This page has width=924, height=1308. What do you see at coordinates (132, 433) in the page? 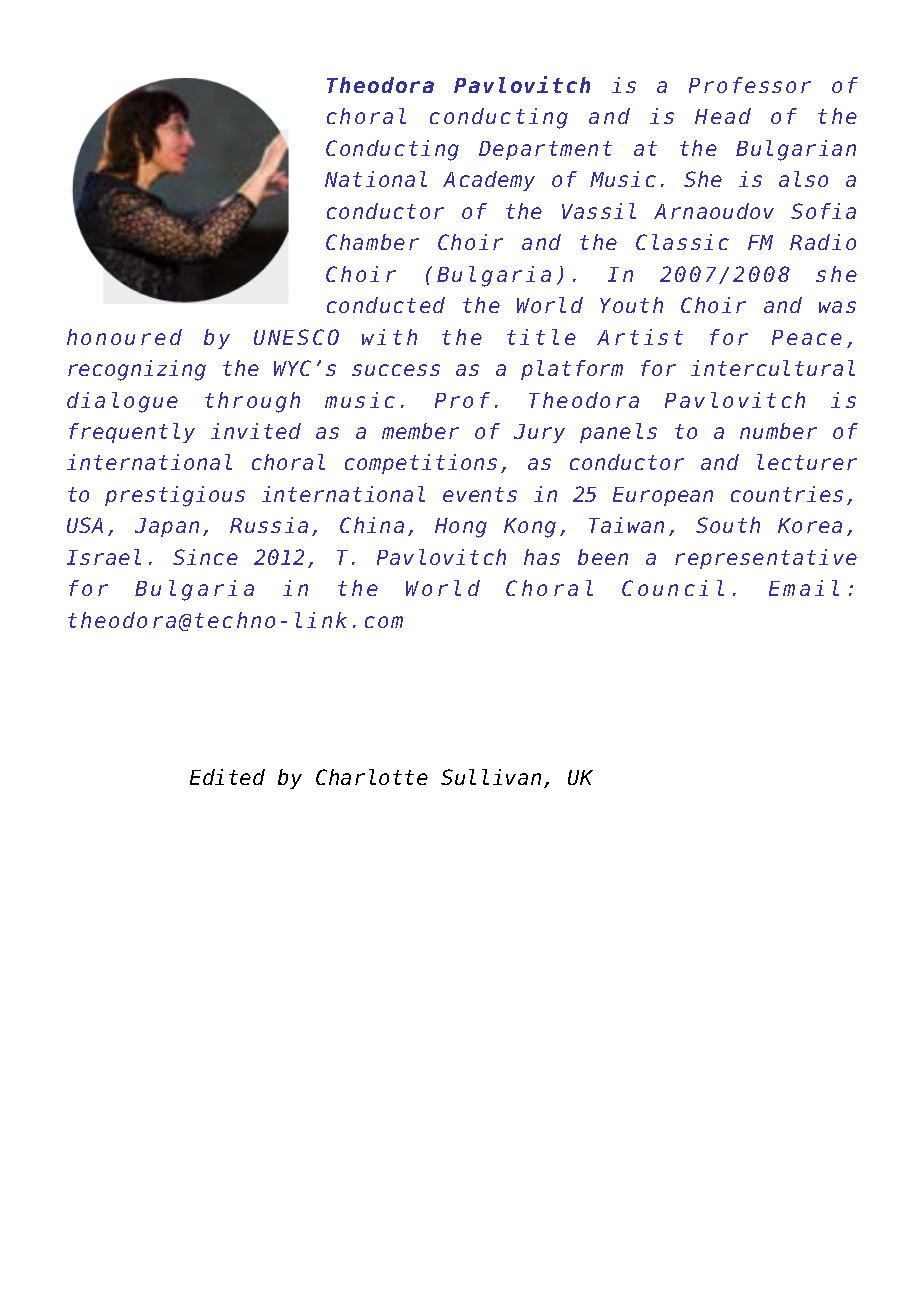
I see `frequently` at bounding box center [132, 433].
